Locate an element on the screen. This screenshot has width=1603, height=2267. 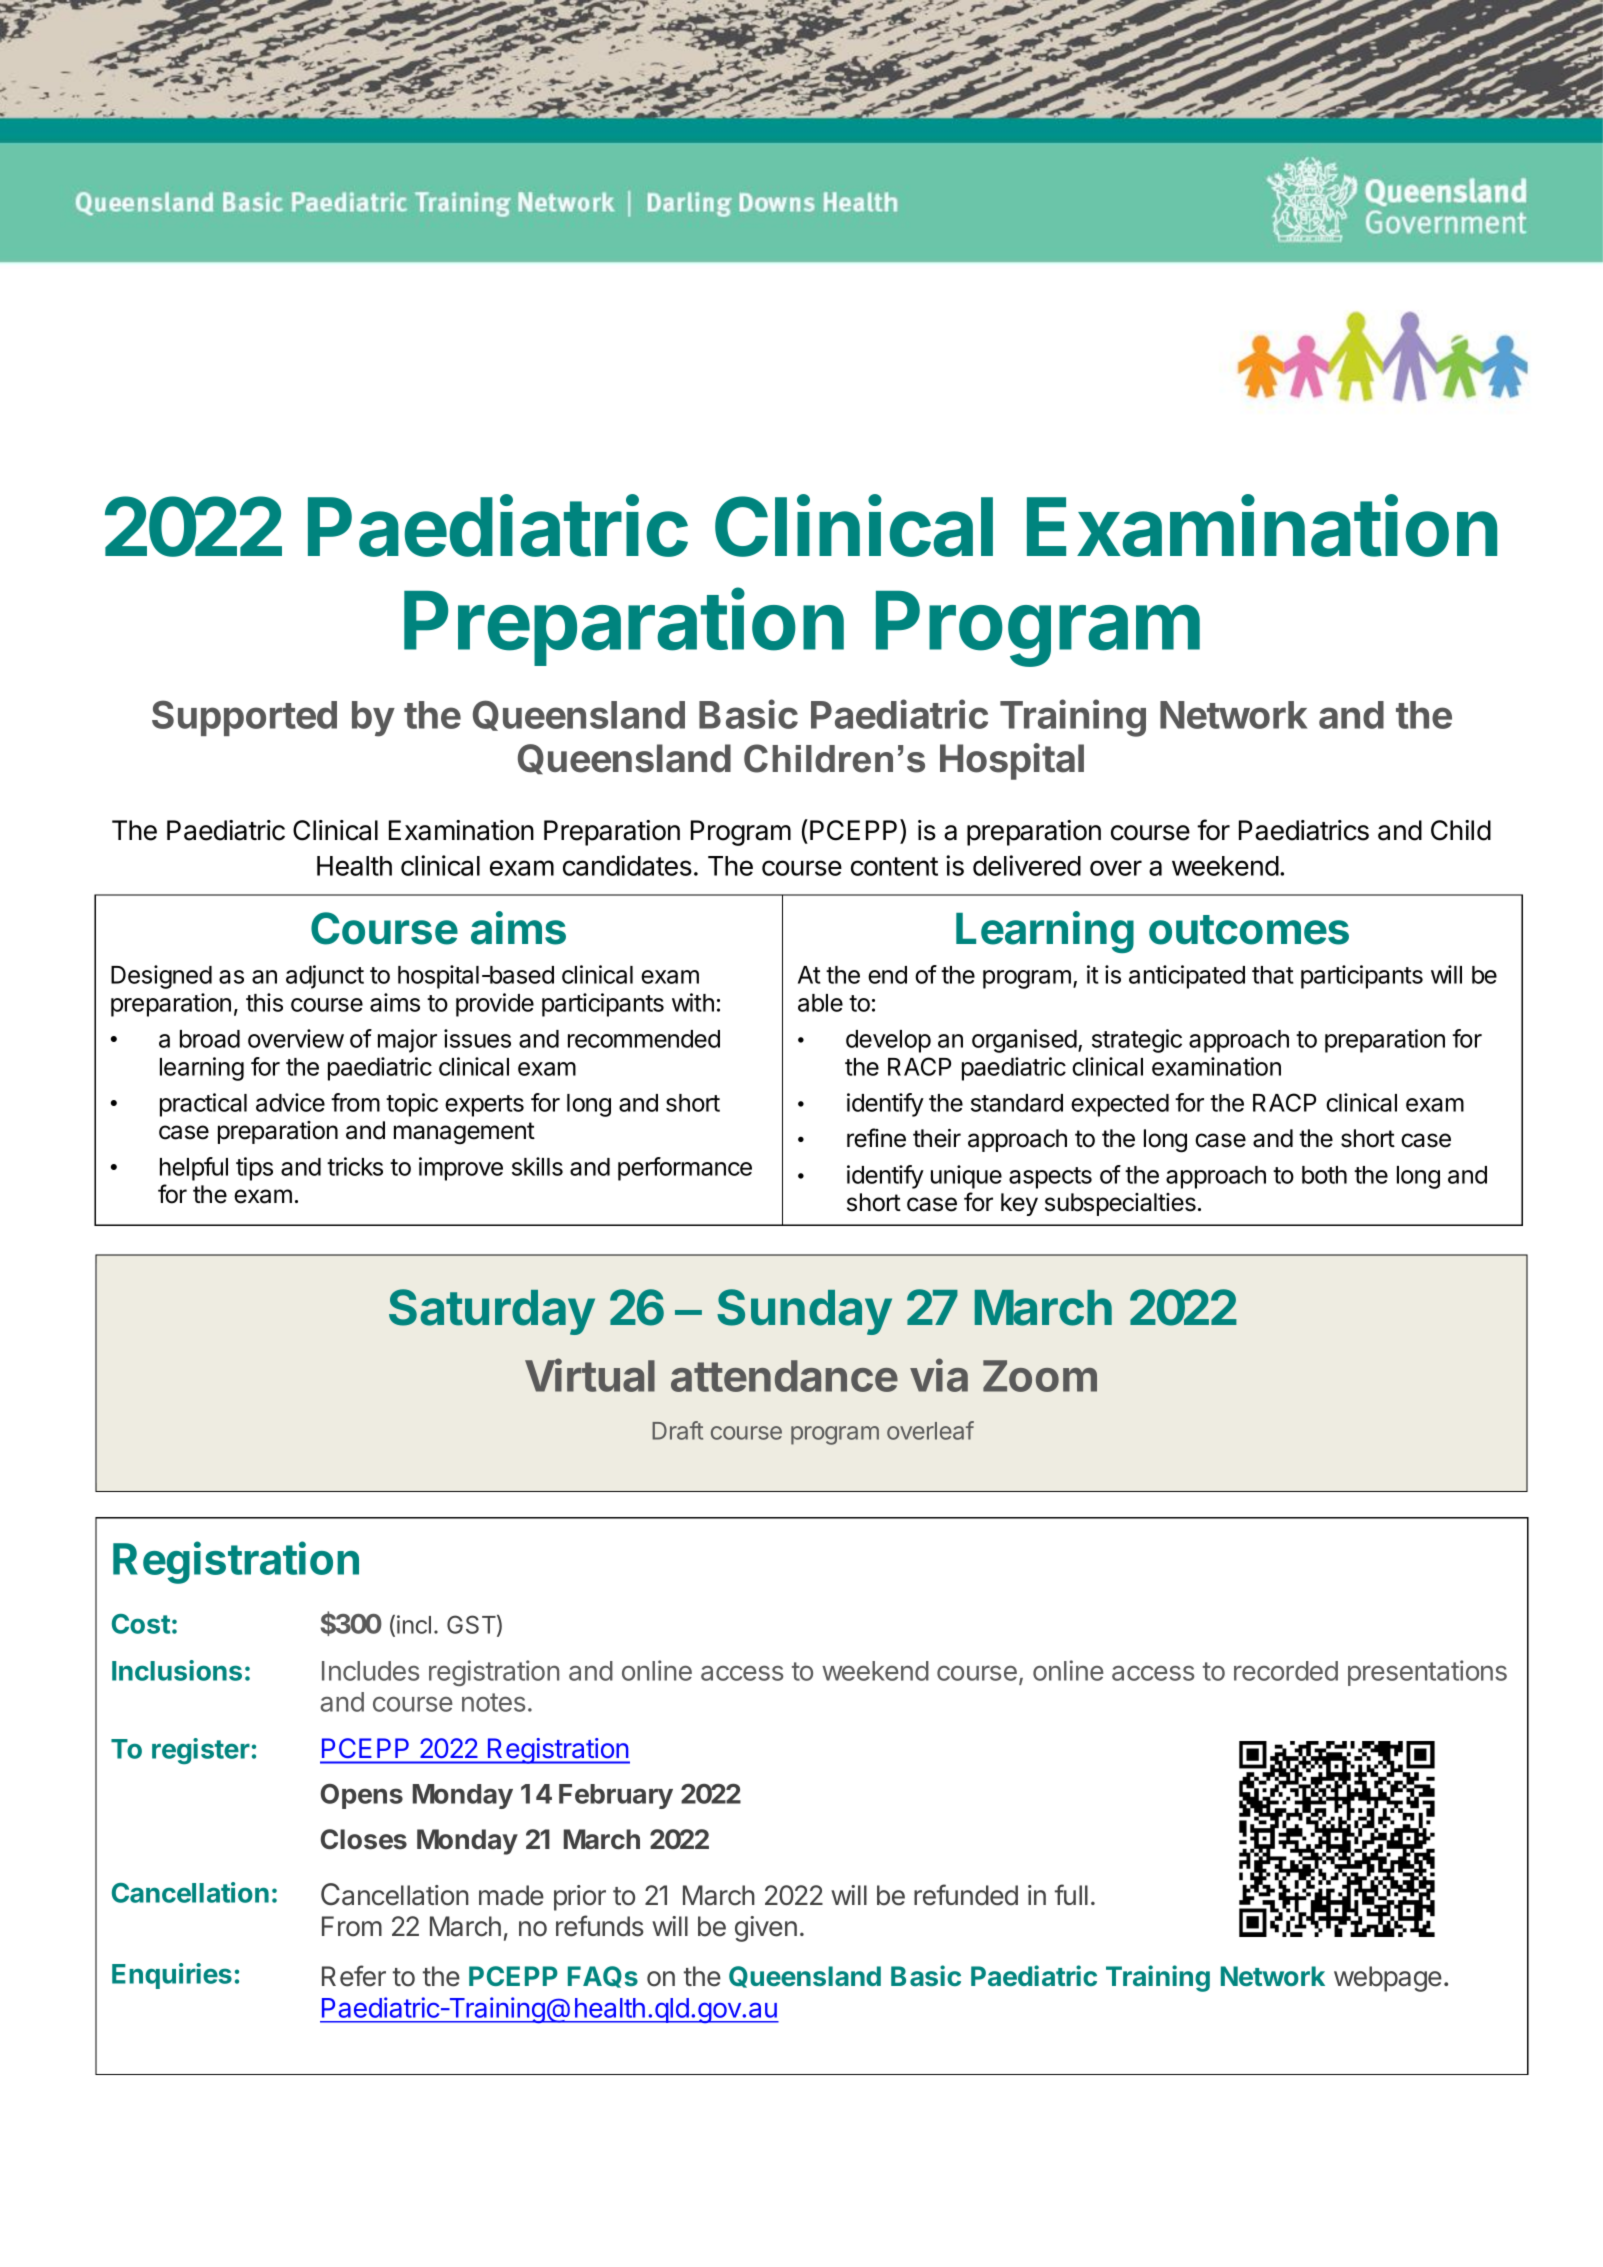
content is located at coordinates (894, 866).
